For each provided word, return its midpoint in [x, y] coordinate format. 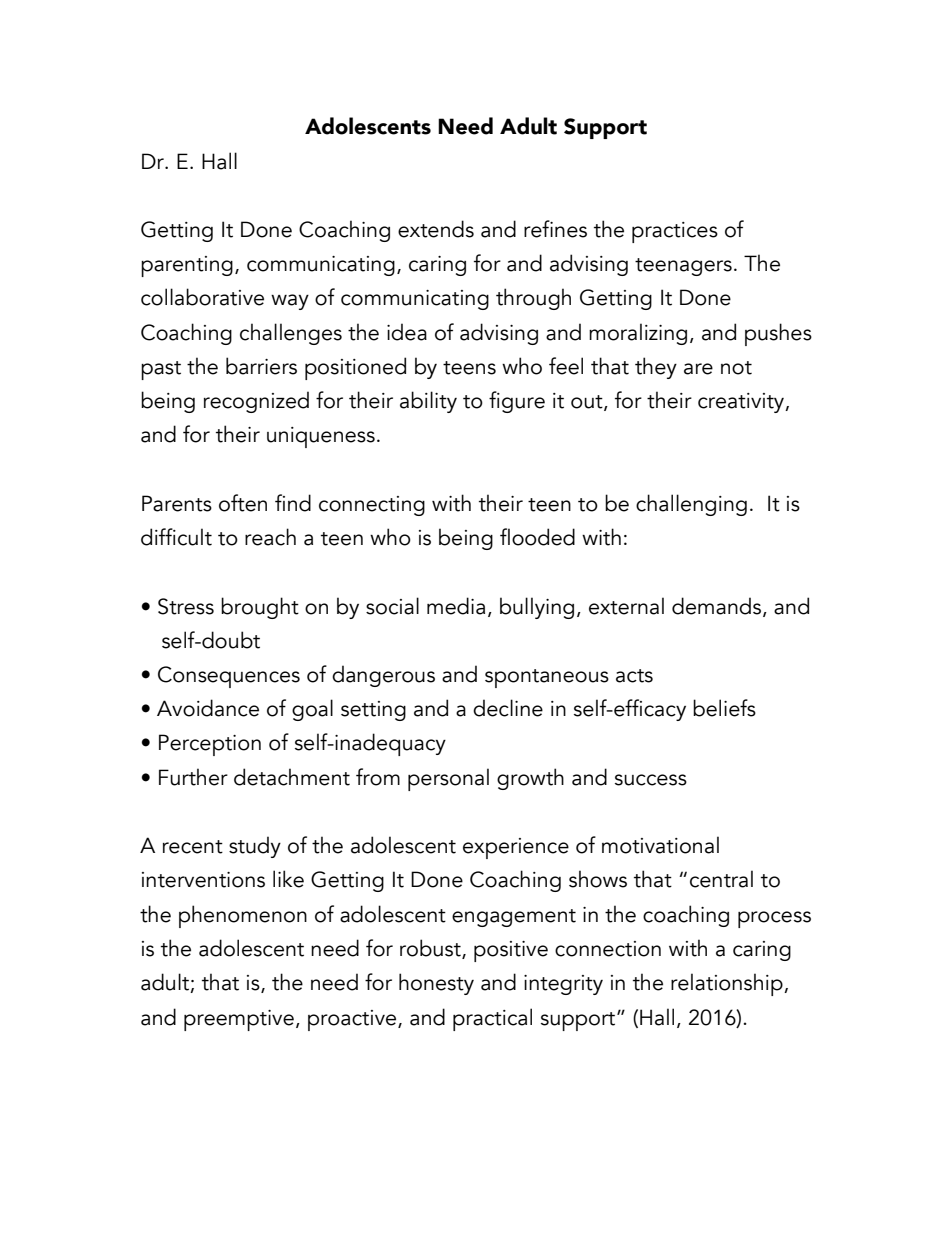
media [456, 606]
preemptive [239, 1020]
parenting [187, 266]
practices [675, 232]
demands [718, 606]
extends [436, 229]
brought [260, 608]
